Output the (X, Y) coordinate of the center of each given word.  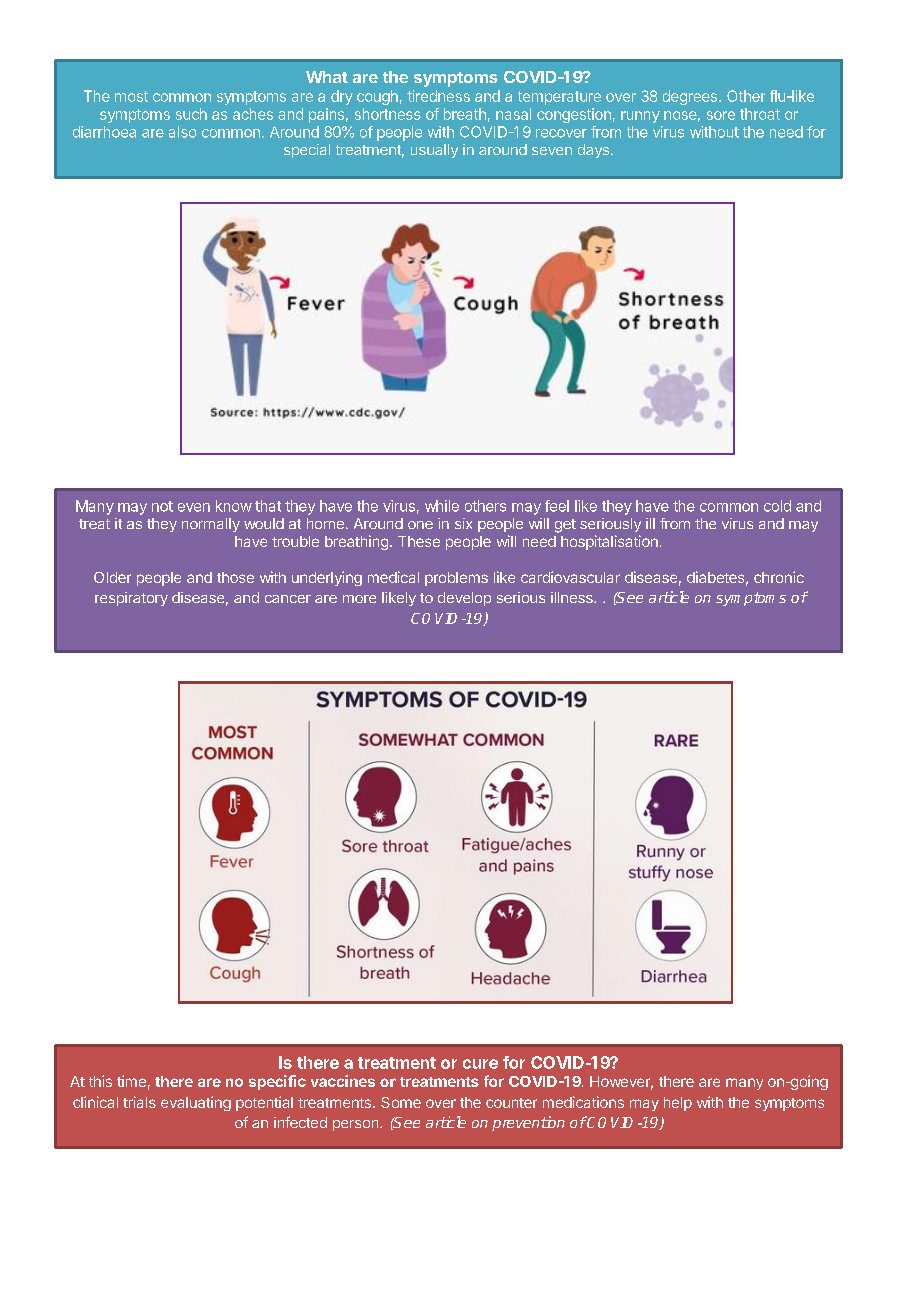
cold (777, 506)
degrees (690, 97)
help (678, 1104)
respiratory (131, 599)
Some (401, 1102)
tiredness (438, 96)
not (162, 506)
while (442, 506)
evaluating (196, 1103)
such (191, 114)
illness (573, 597)
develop (464, 599)
